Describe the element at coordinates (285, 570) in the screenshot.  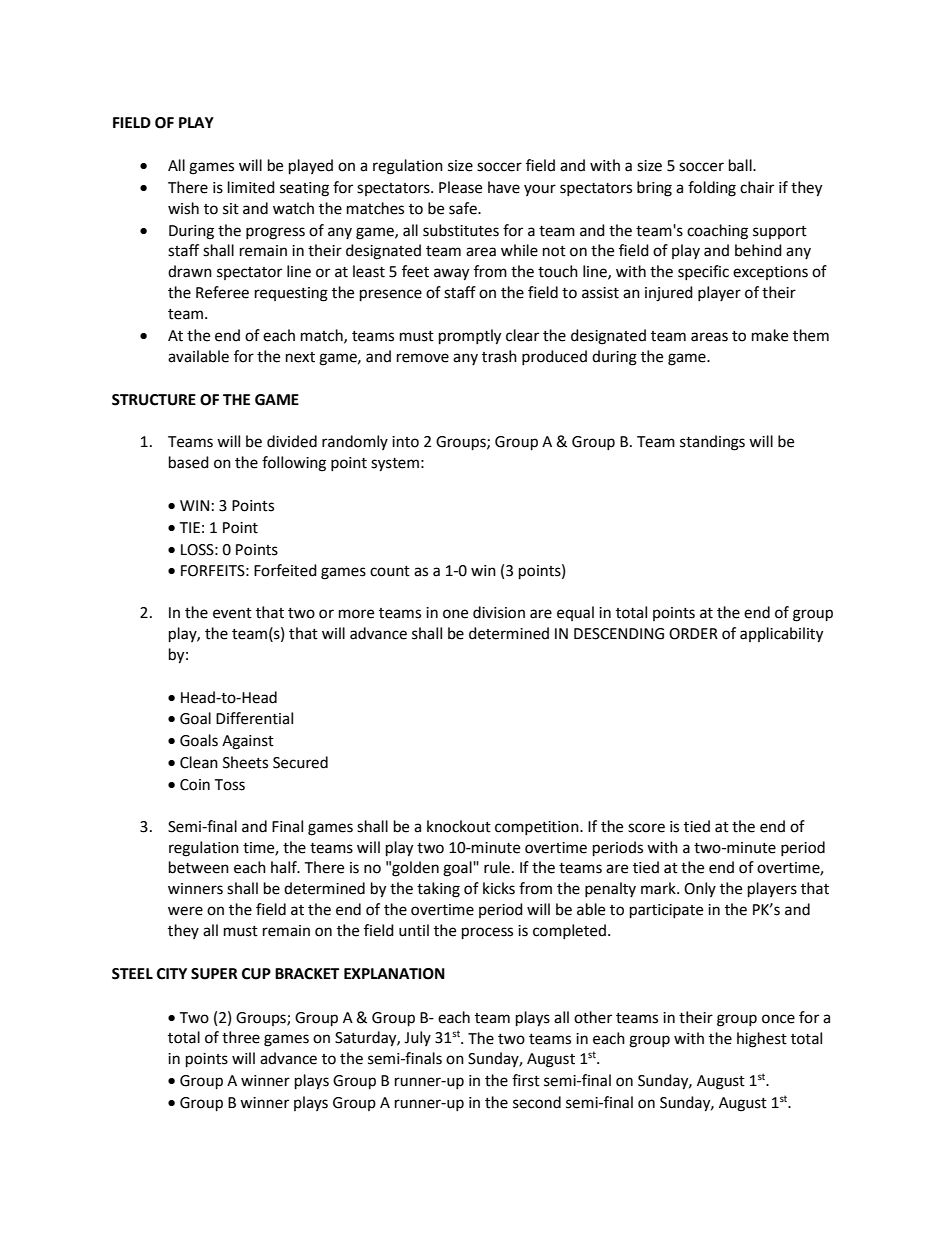
I see `Forfeited` at that location.
